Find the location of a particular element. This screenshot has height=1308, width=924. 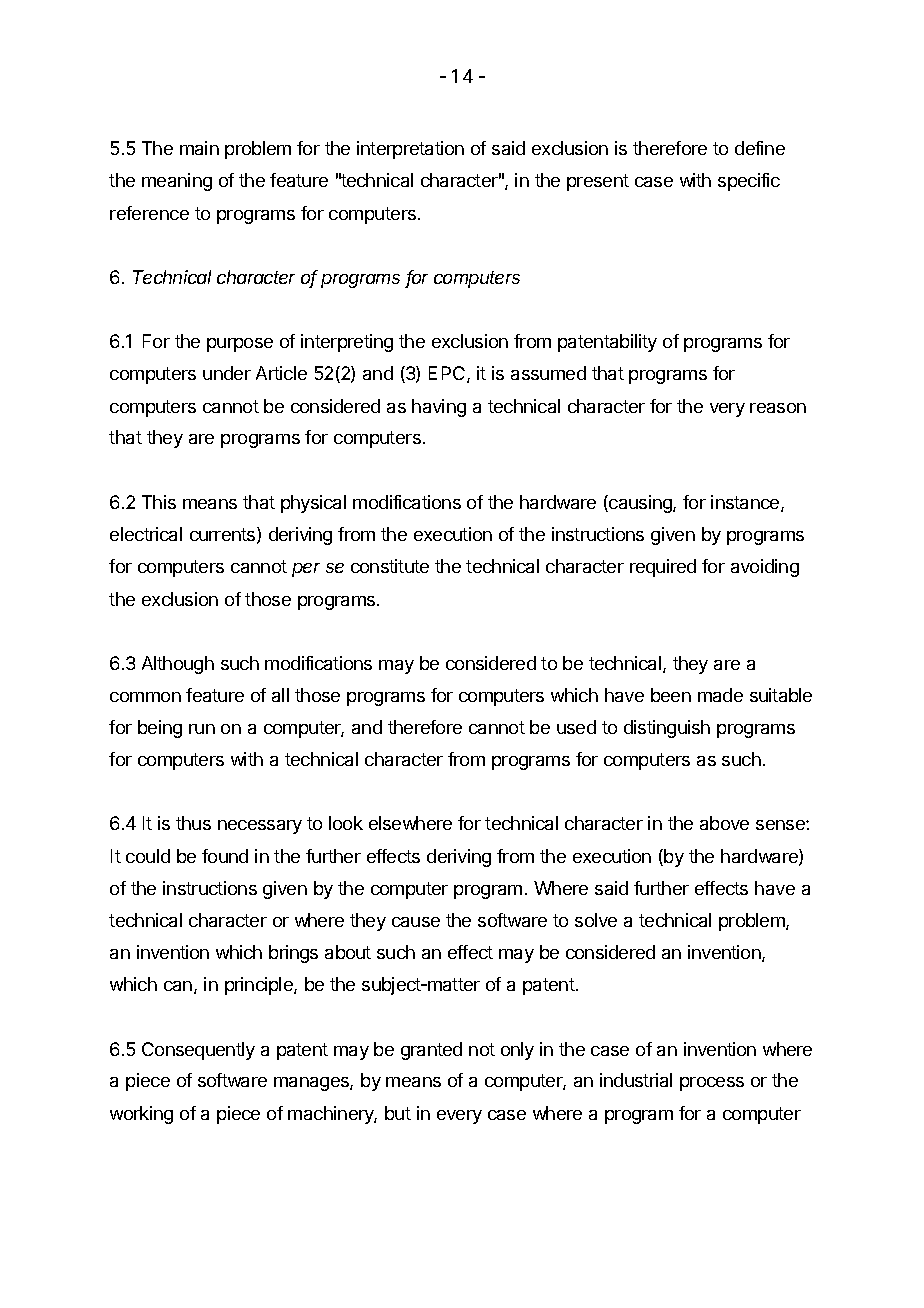

meaning is located at coordinates (177, 182).
